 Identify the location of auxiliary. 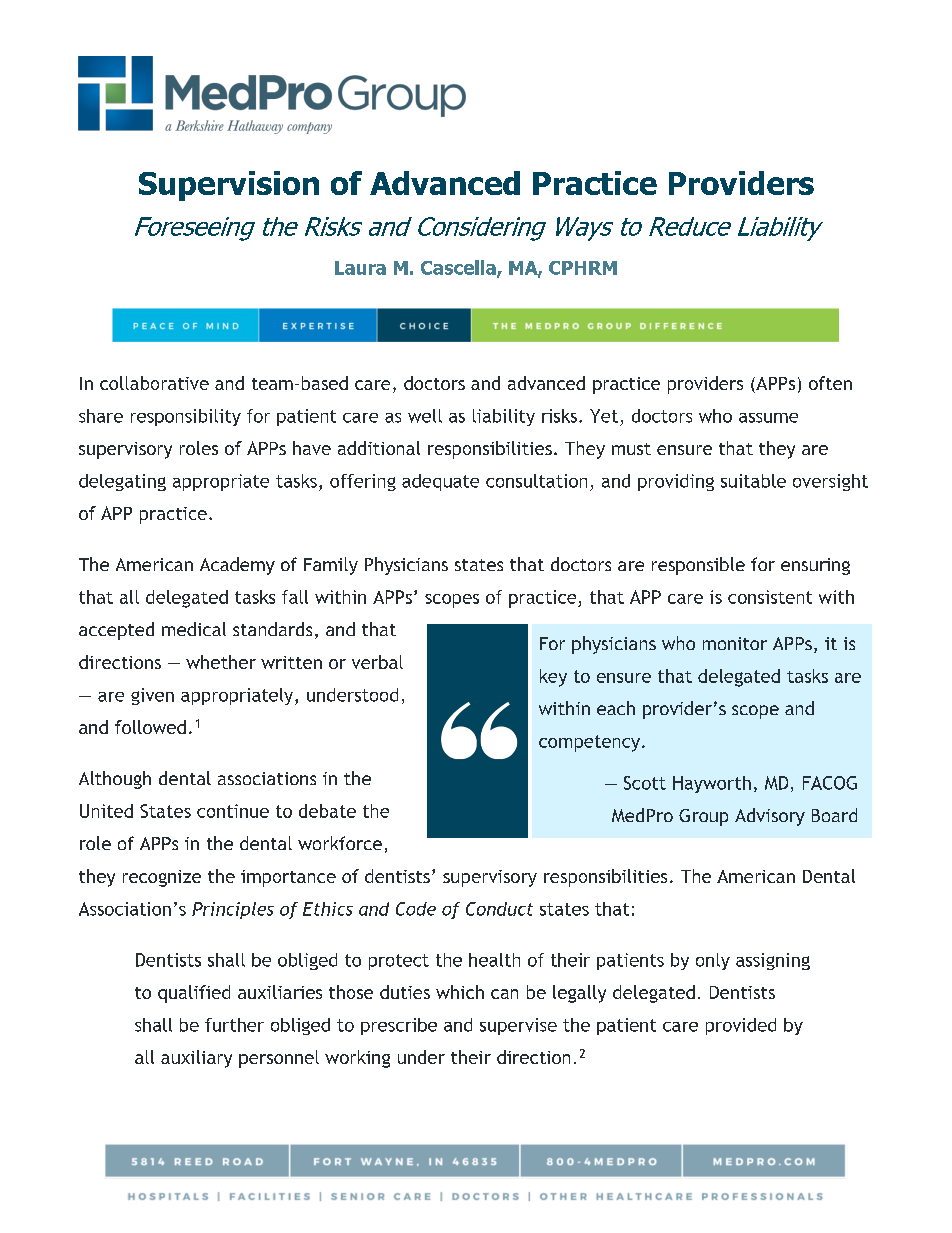
(196, 1059).
